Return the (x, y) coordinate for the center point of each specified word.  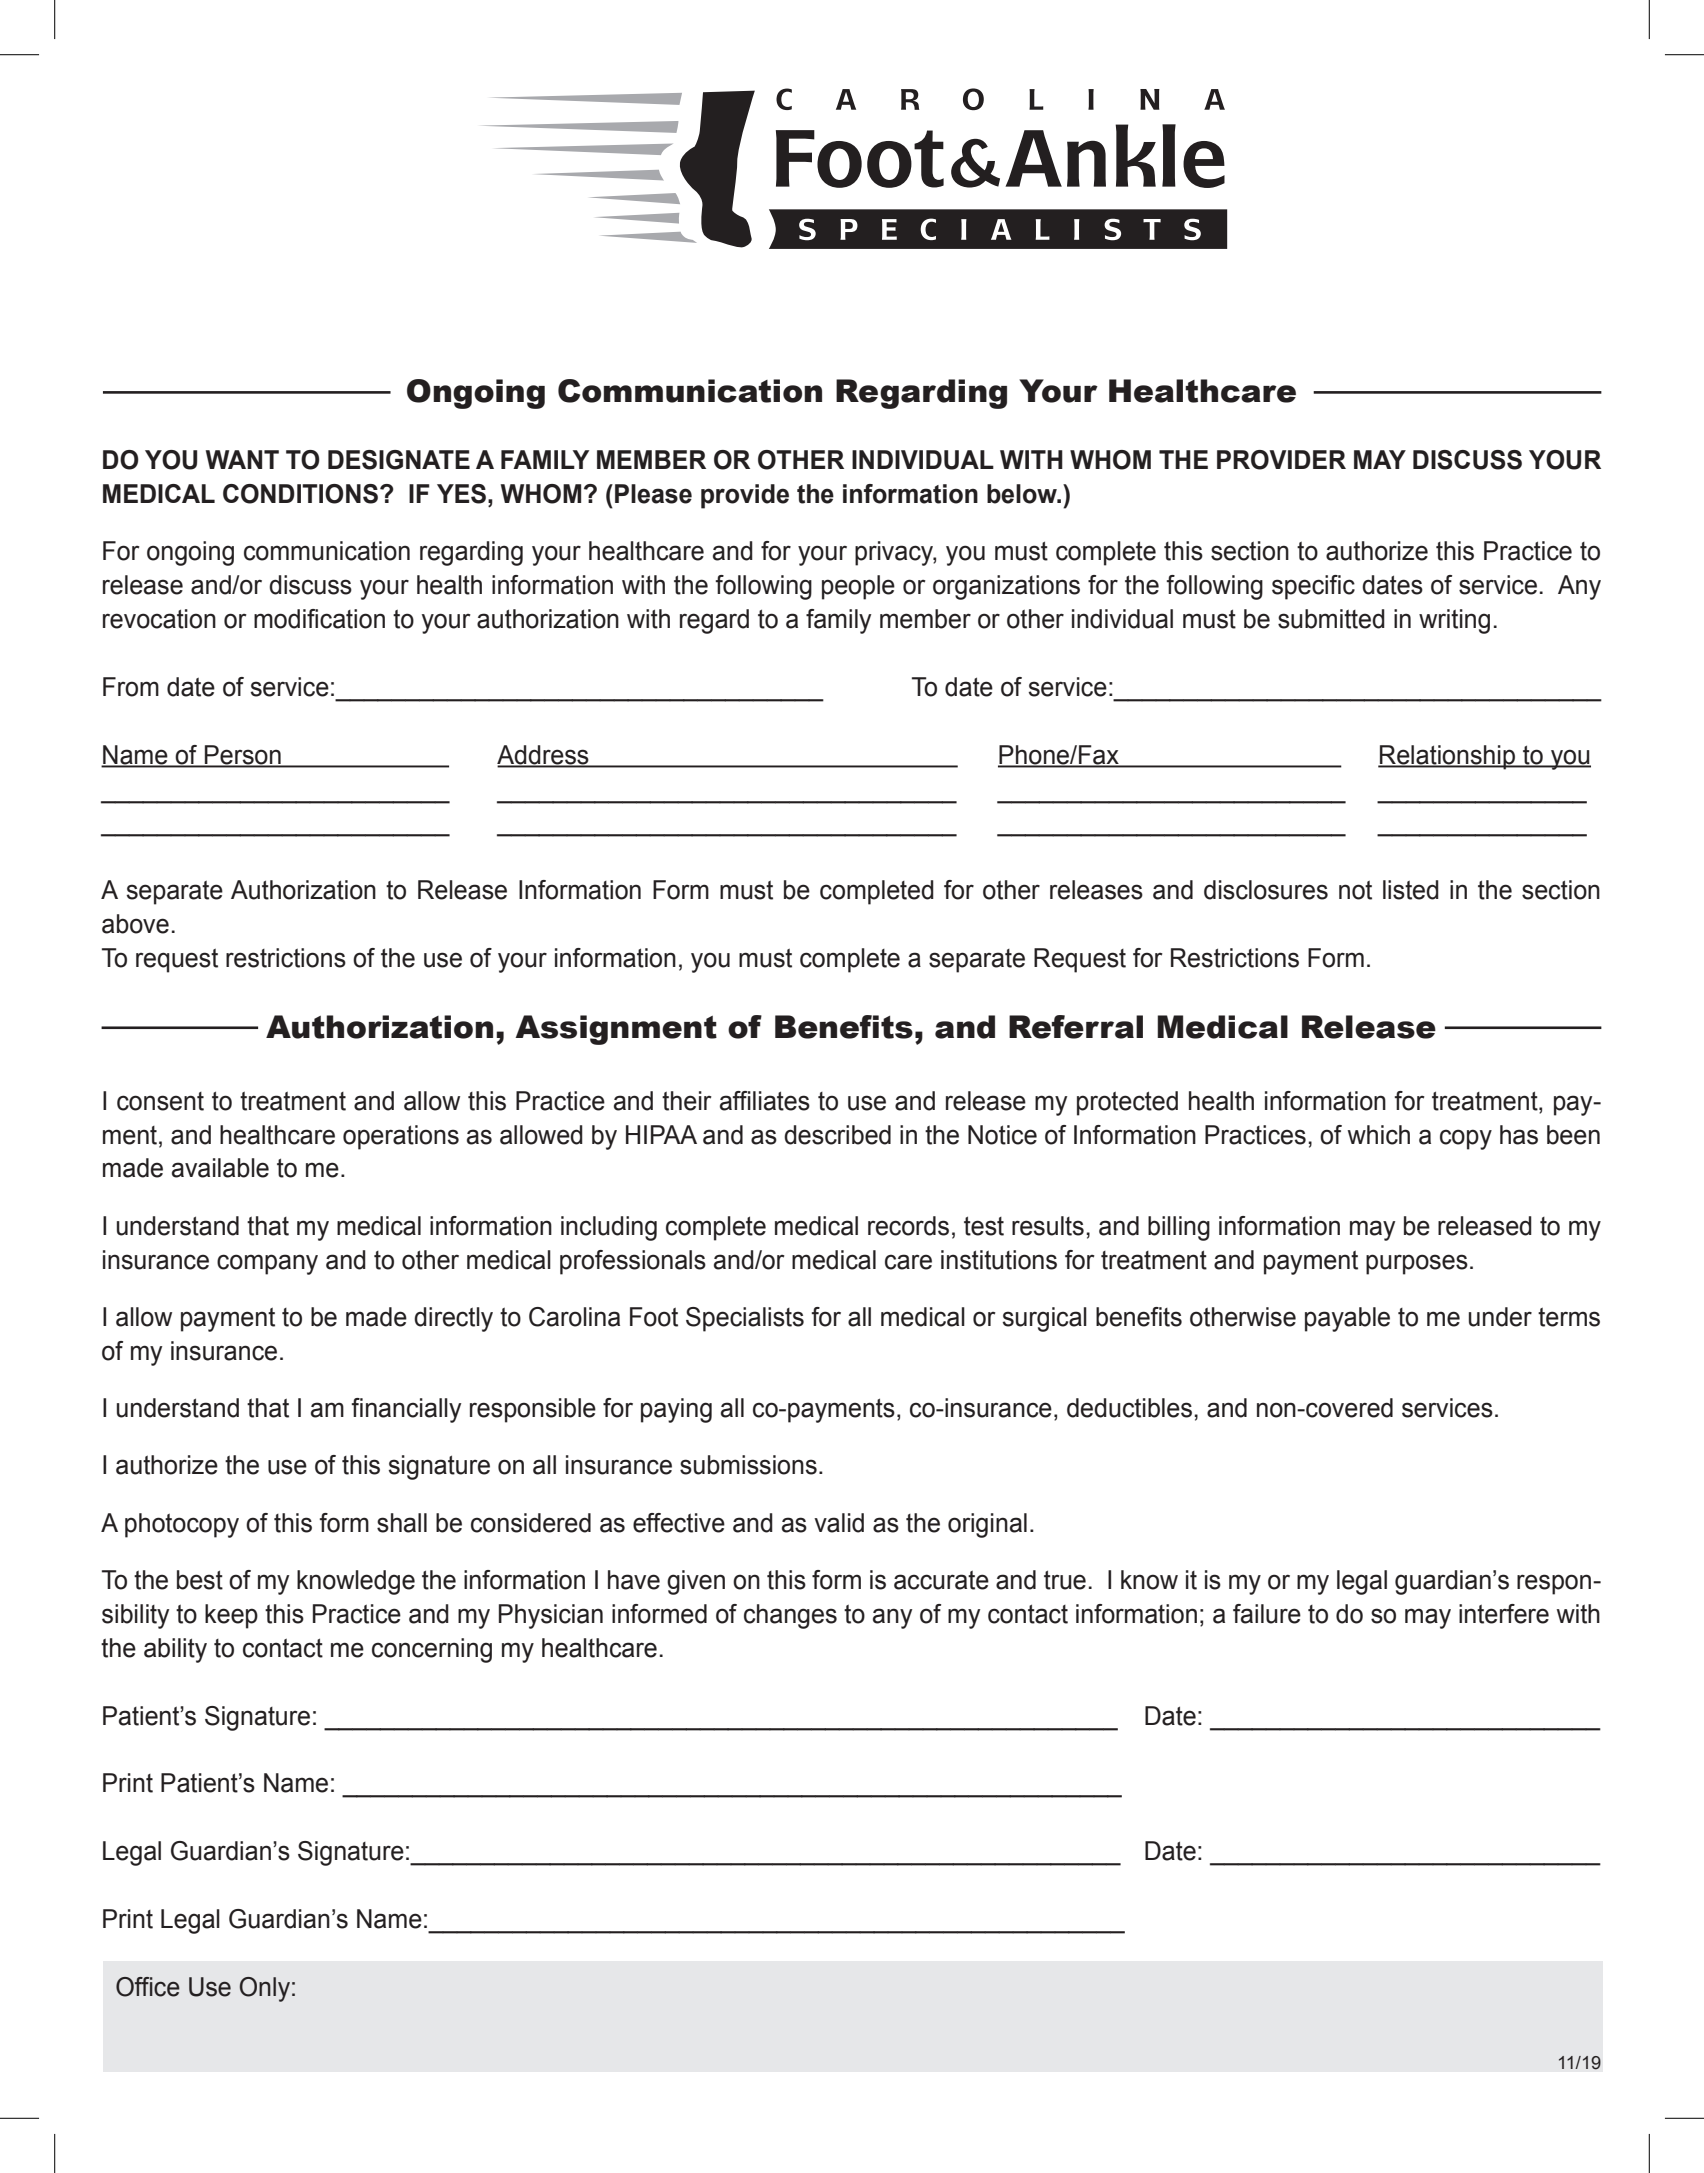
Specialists (745, 1319)
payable (1347, 1319)
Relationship (1447, 757)
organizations (1006, 587)
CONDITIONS (300, 494)
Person (243, 755)
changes (790, 1616)
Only (265, 1989)
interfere (1504, 1614)
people (858, 587)
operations (401, 1137)
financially (406, 1410)
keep (231, 1616)
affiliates (765, 1101)
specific (1313, 587)
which (1379, 1135)
